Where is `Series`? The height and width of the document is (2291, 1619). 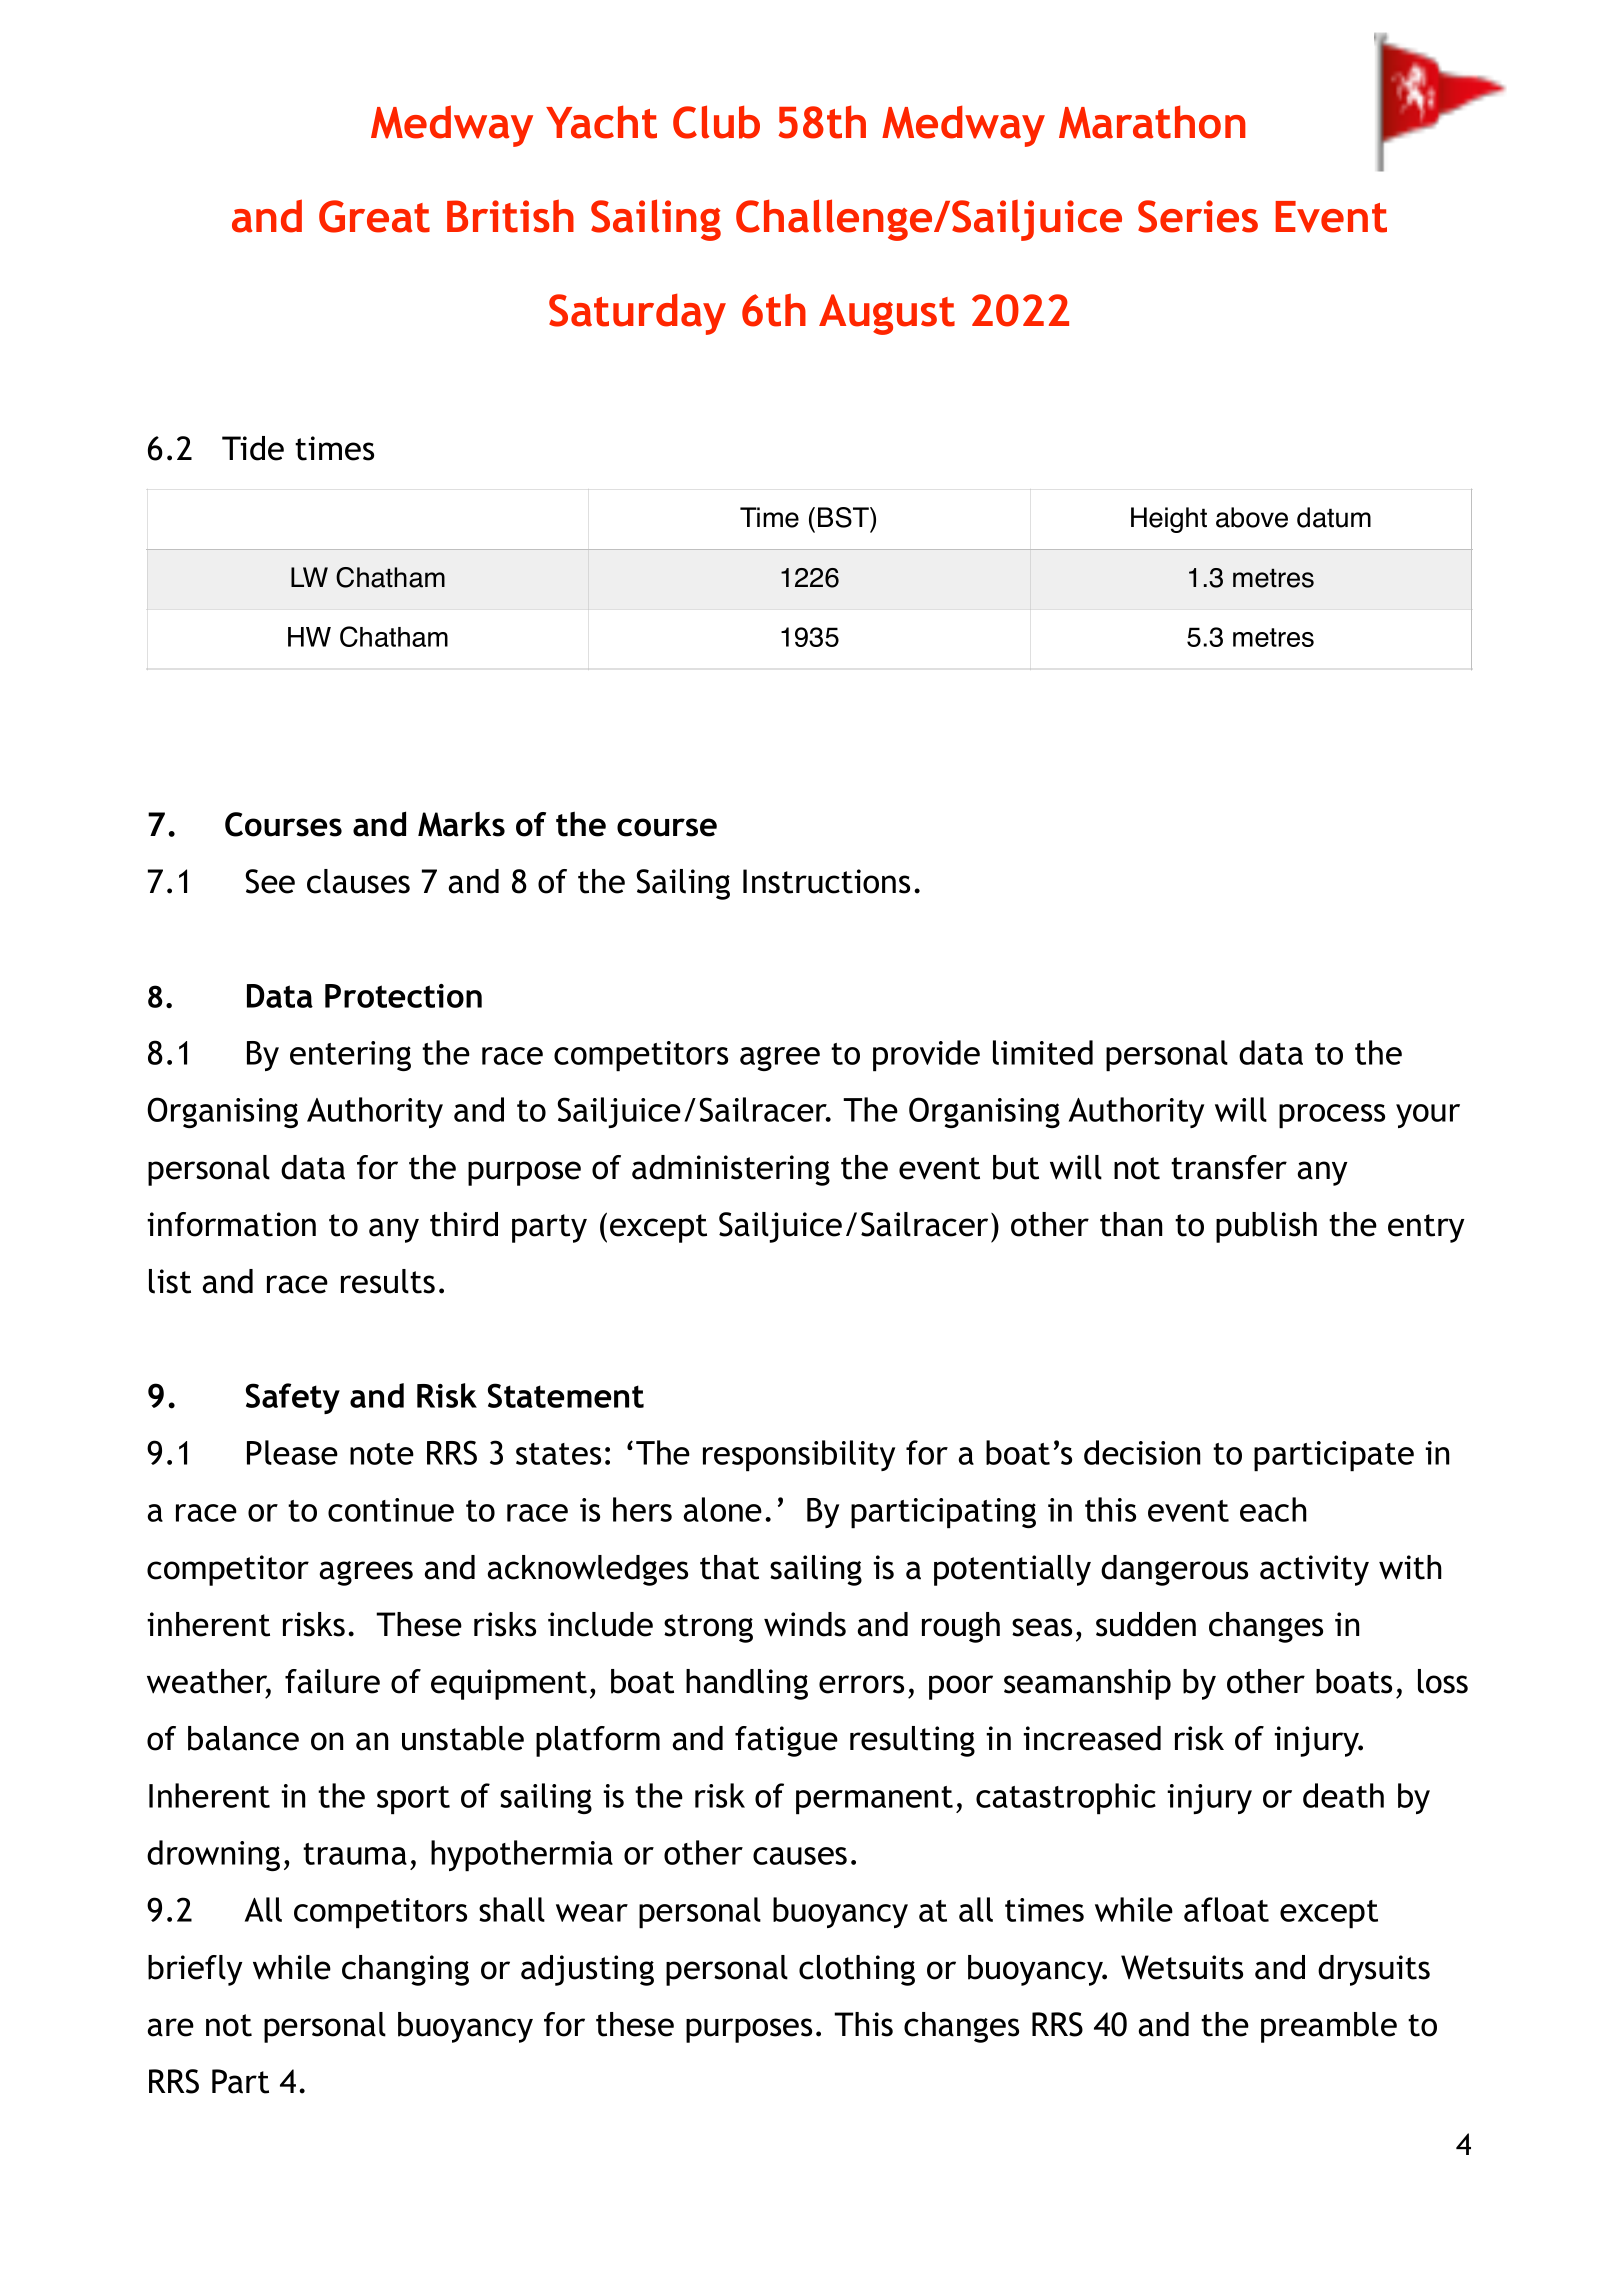 Series is located at coordinates (1198, 216).
